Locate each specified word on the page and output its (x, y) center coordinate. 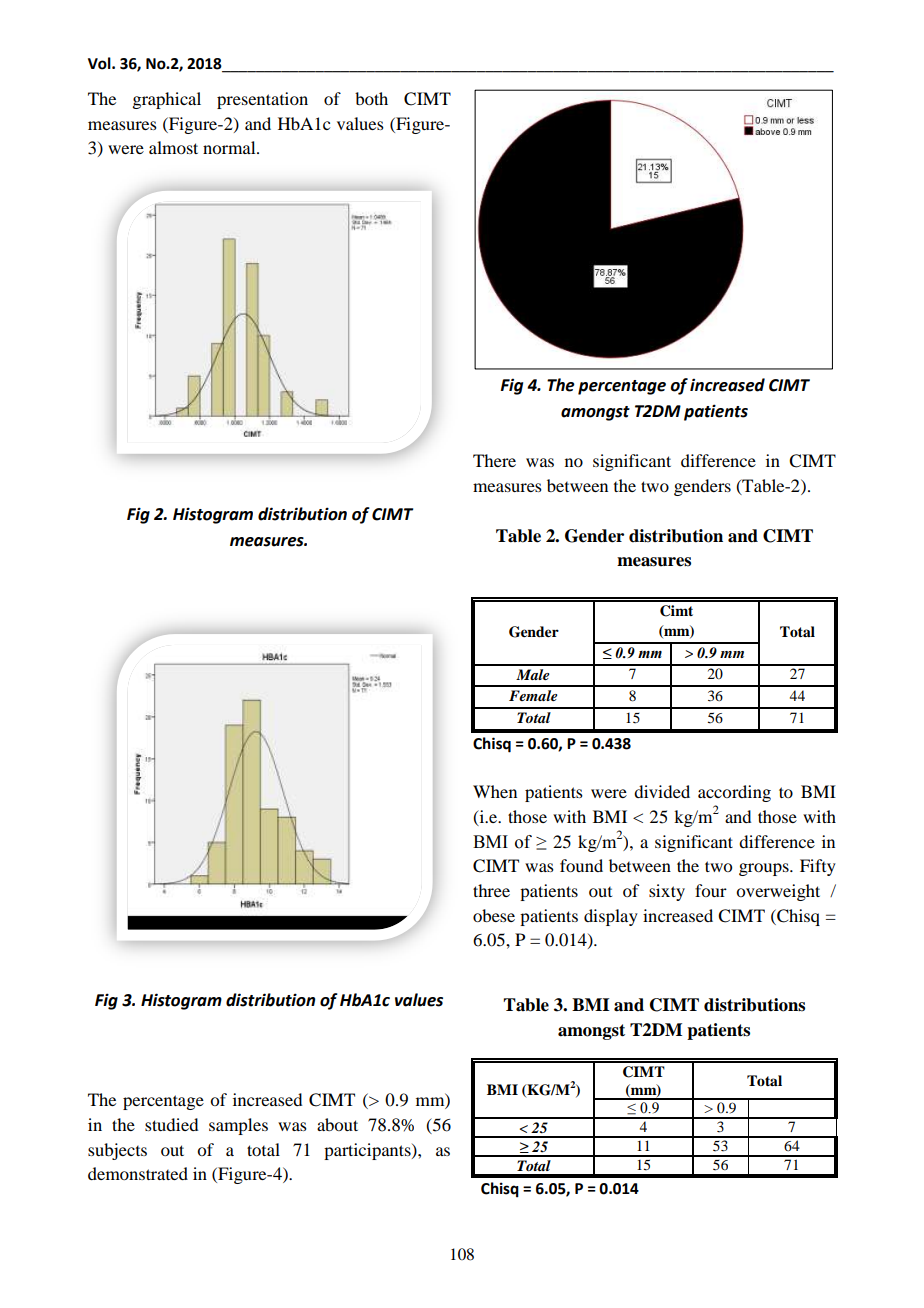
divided (662, 791)
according (734, 793)
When (495, 791)
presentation (262, 100)
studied (171, 1124)
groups (765, 869)
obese (494, 915)
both (371, 98)
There (494, 460)
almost (173, 147)
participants (368, 1151)
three (491, 890)
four (711, 890)
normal (230, 147)
